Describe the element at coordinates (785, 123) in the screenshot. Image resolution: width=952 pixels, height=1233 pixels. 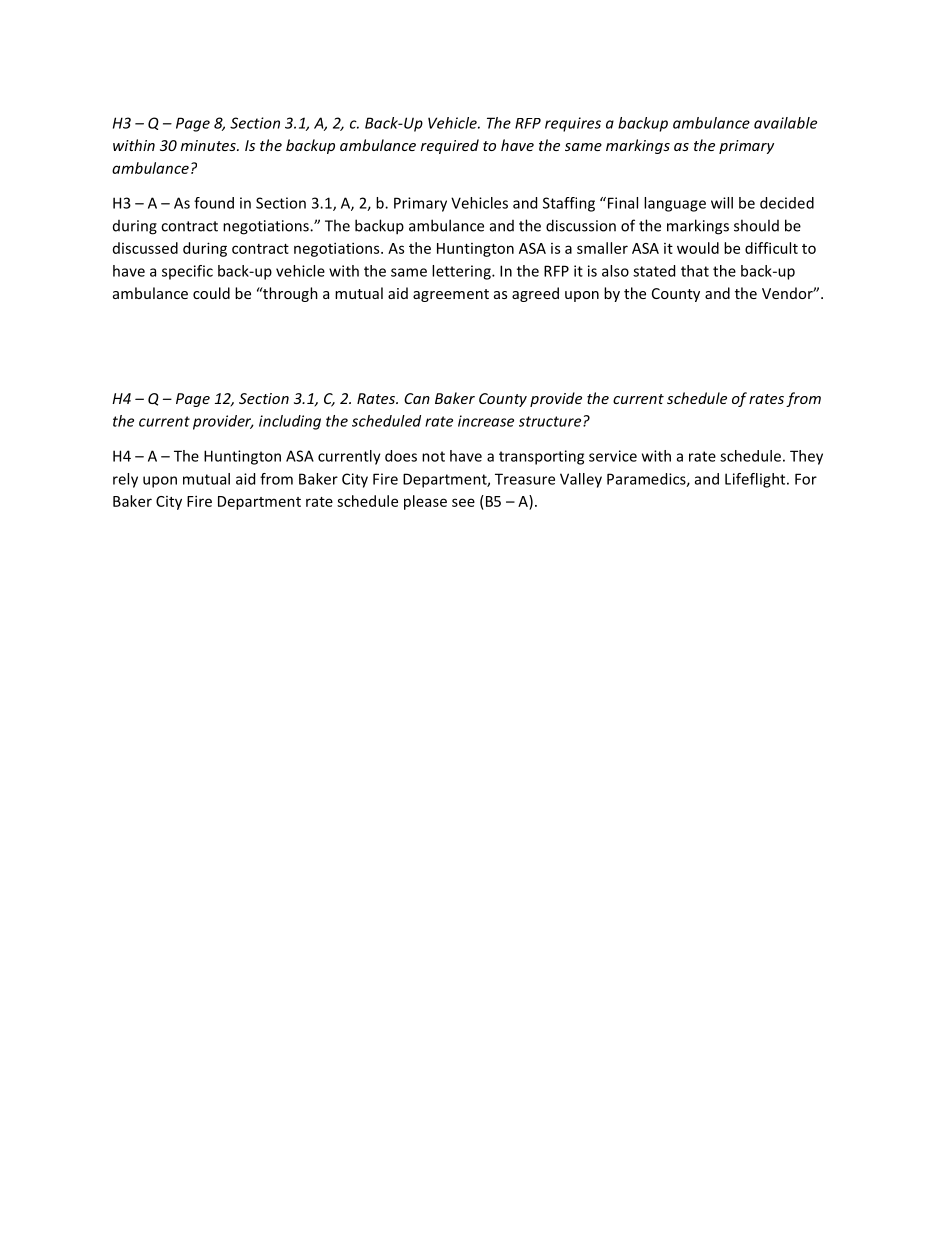
I see `available` at that location.
